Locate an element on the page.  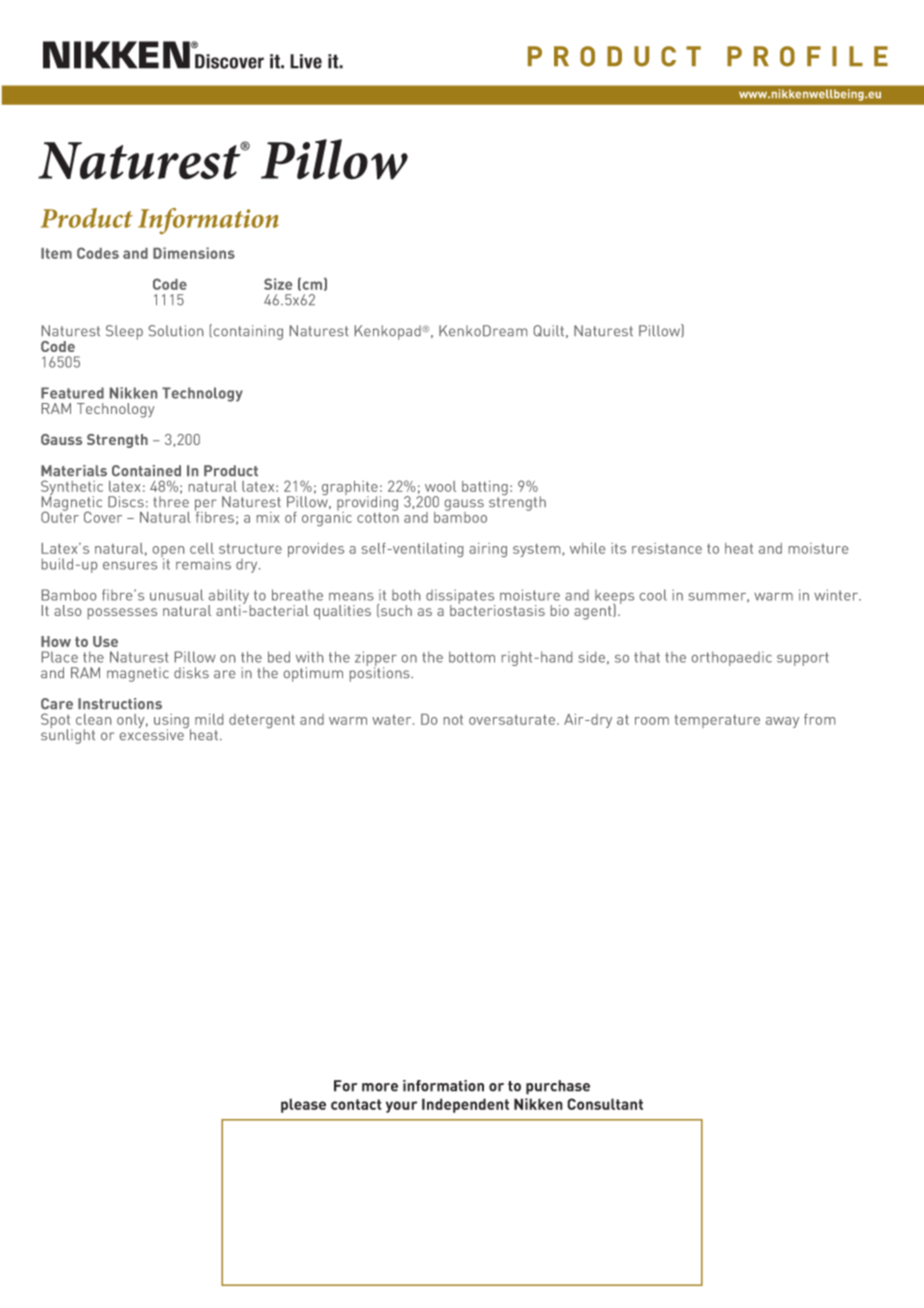
temperature is located at coordinates (717, 721).
